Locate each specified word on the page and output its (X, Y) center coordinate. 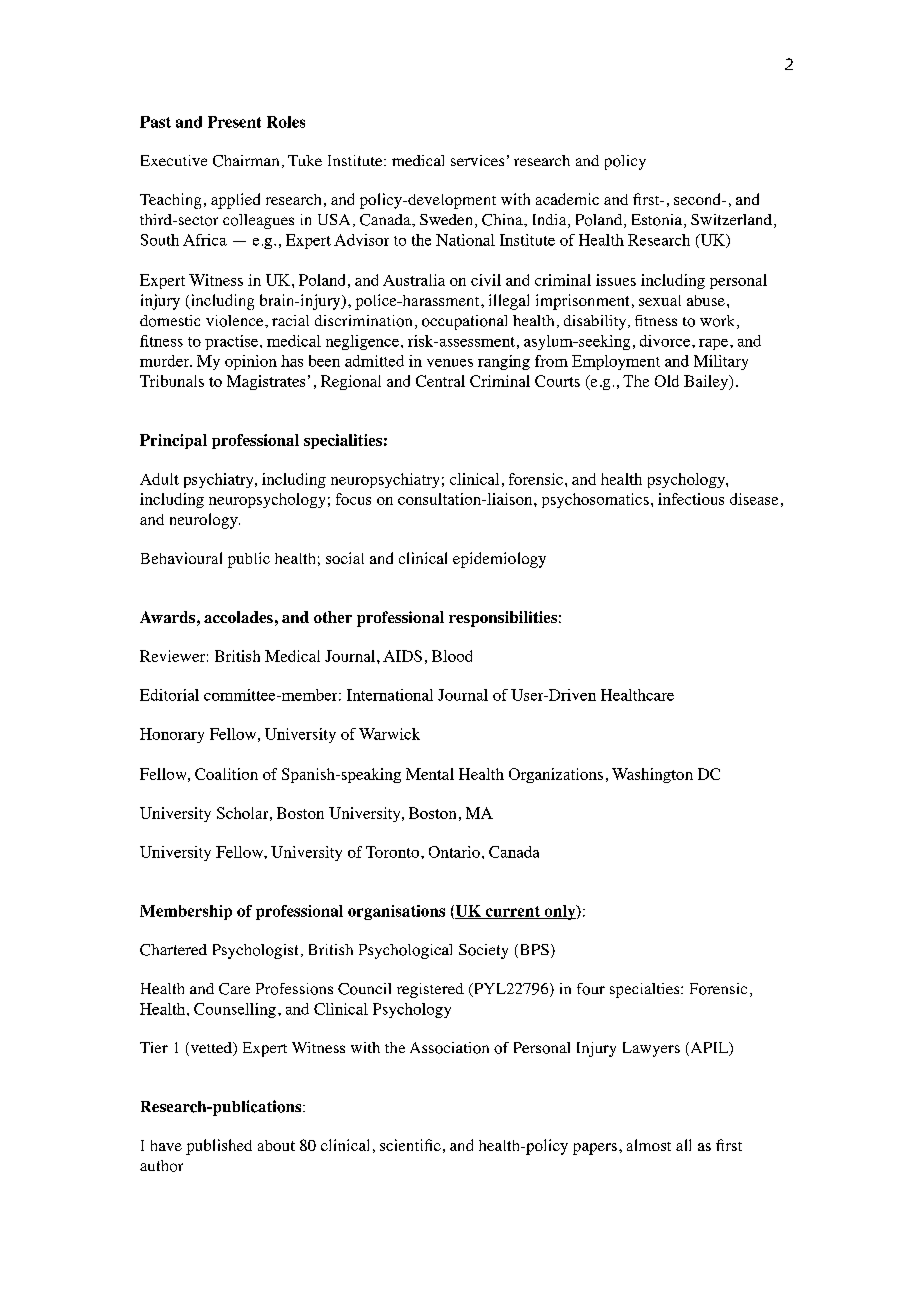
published (219, 1147)
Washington (652, 775)
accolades (238, 617)
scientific (410, 1145)
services (477, 160)
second (698, 199)
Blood (452, 656)
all (683, 1145)
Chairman (246, 161)
